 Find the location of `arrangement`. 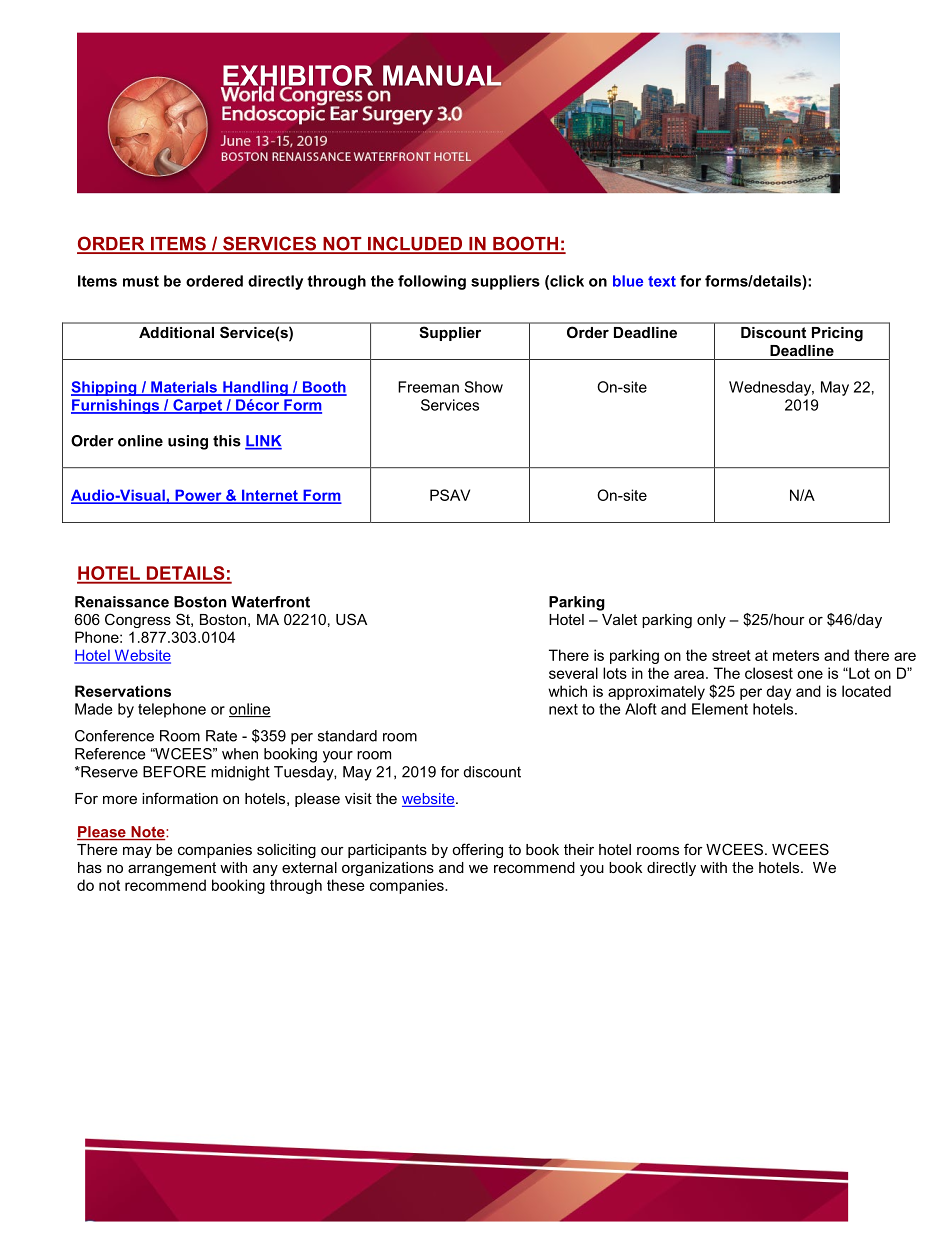

arrangement is located at coordinates (172, 869).
